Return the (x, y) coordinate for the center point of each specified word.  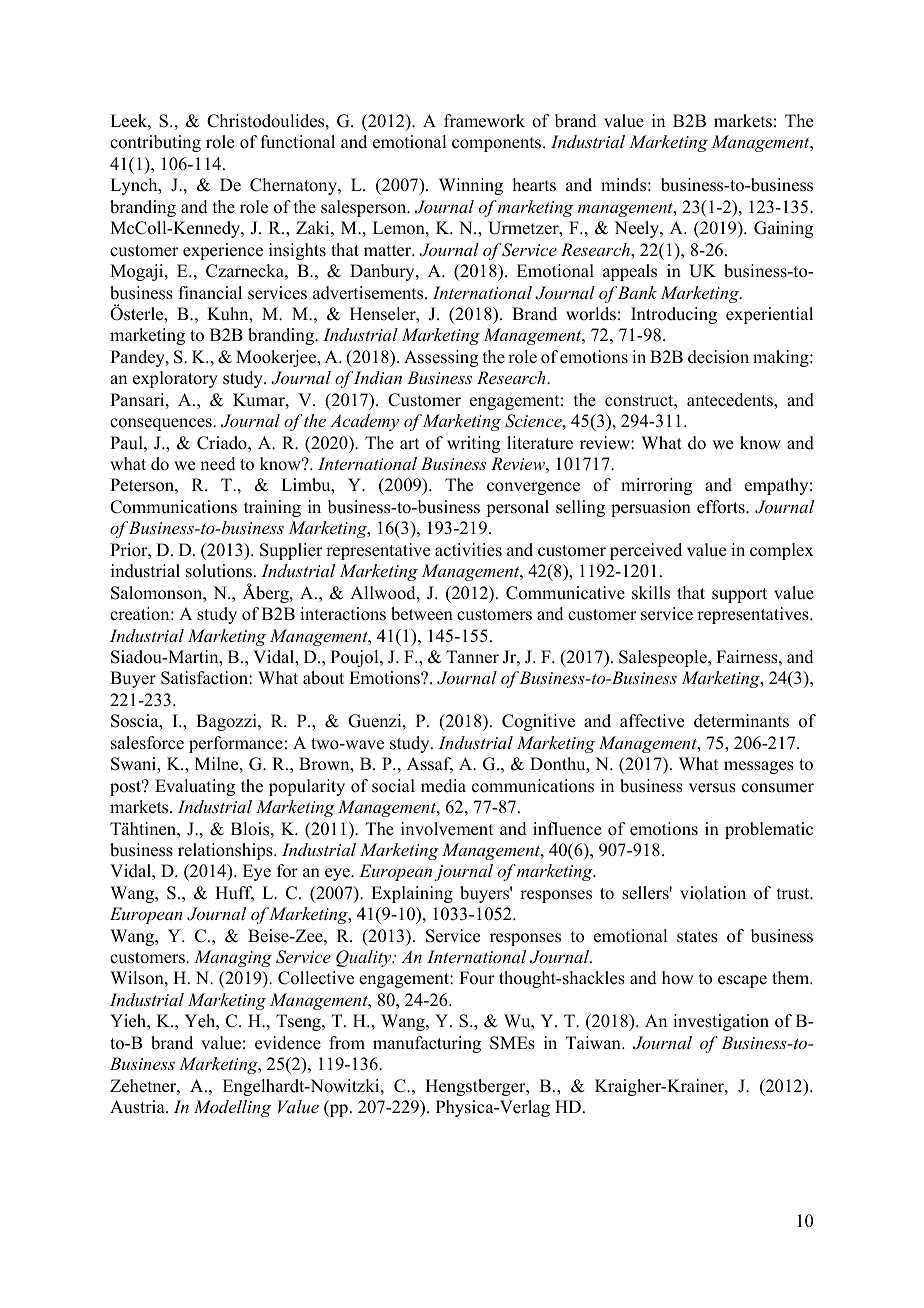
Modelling (232, 1108)
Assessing (441, 358)
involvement (447, 829)
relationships (226, 851)
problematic (769, 830)
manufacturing (427, 1044)
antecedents (731, 400)
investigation (721, 1022)
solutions (219, 571)
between (422, 614)
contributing (155, 143)
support (739, 595)
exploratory (175, 379)
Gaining (783, 229)
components (496, 144)
